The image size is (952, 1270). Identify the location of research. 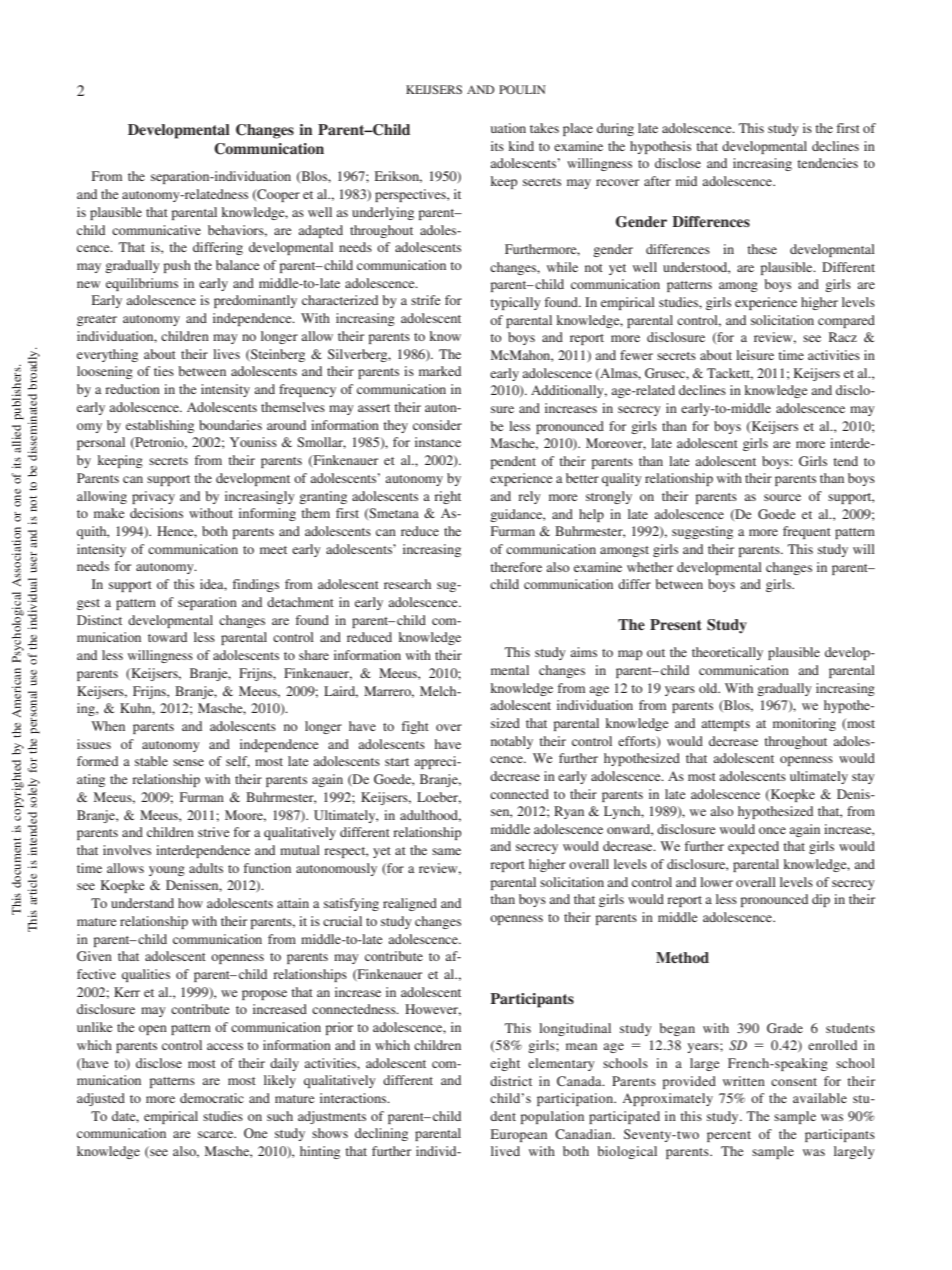
(407, 584).
